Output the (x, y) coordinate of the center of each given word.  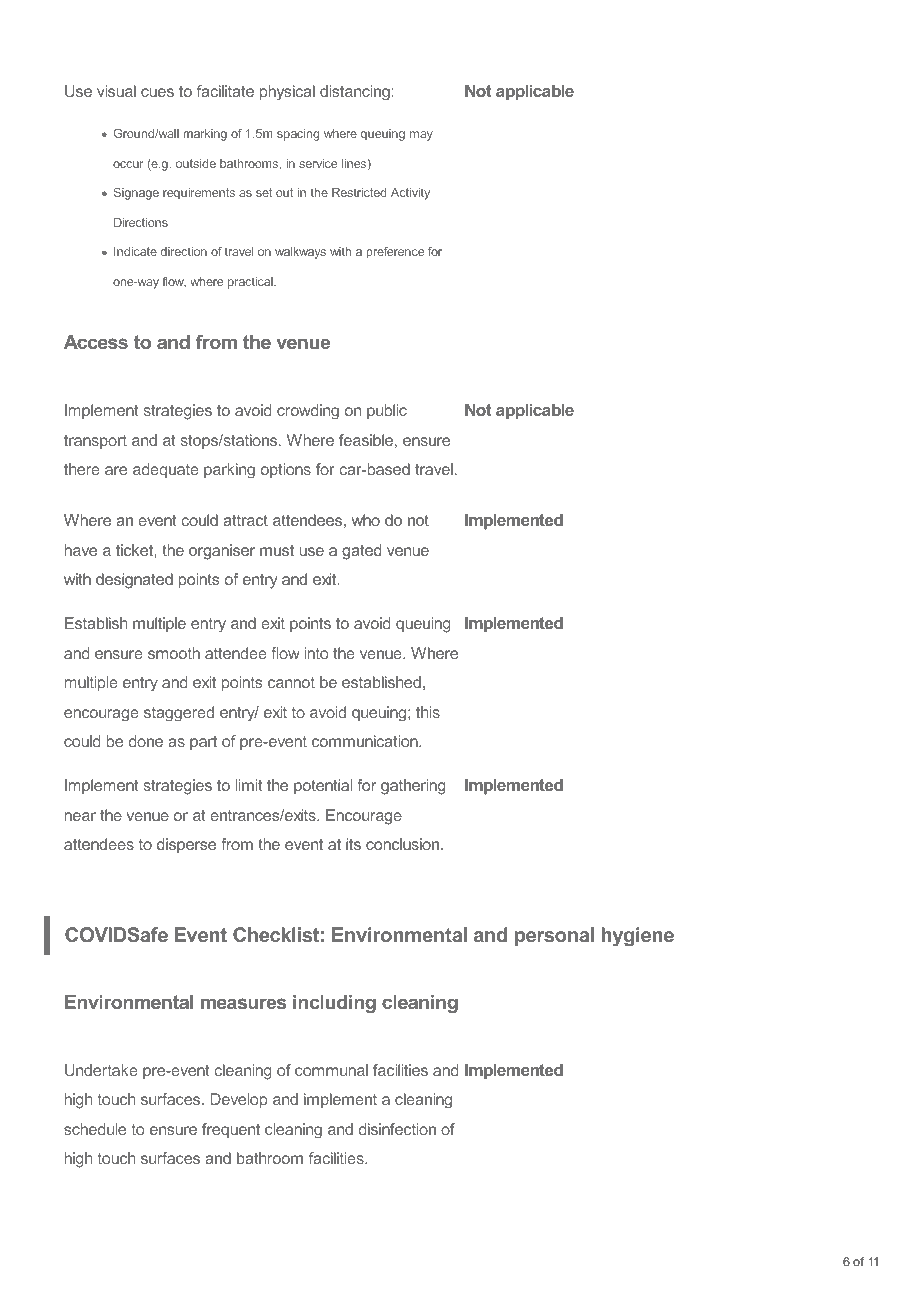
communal (331, 1070)
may (421, 136)
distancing (355, 93)
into (316, 653)
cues (157, 92)
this (428, 712)
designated (134, 581)
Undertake (101, 1070)
